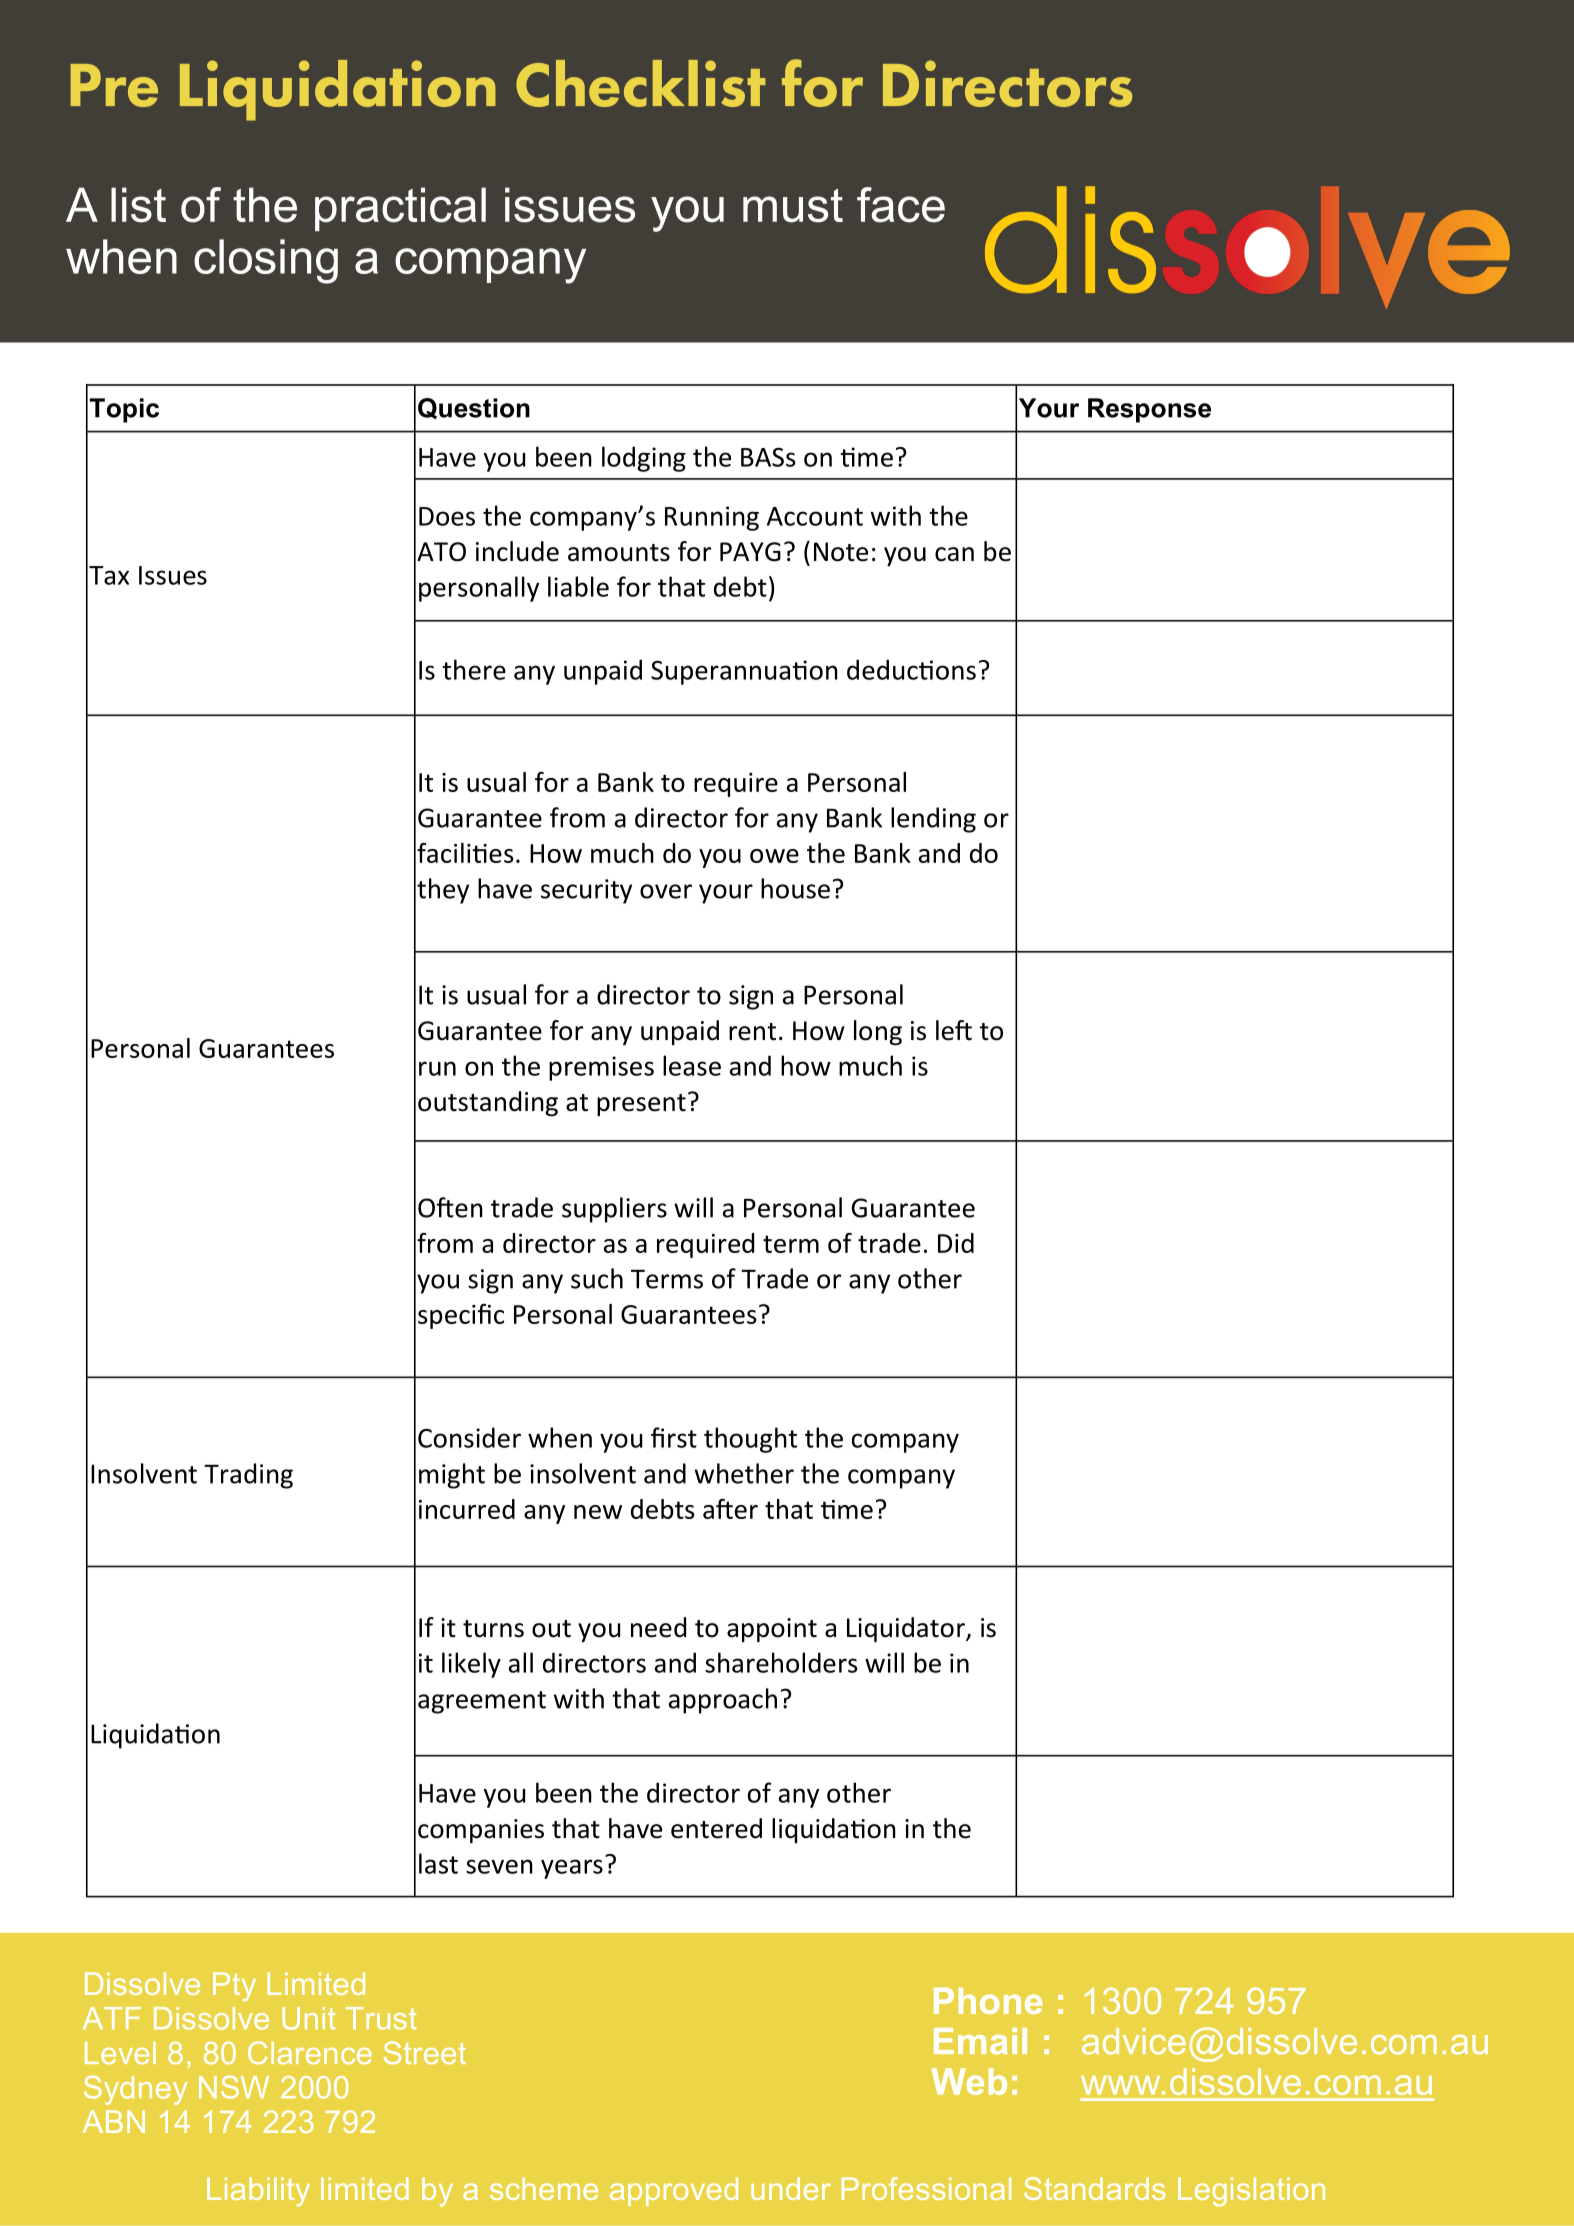 This screenshot has width=1574, height=2226. What do you see at coordinates (234, 2087) in the screenshot?
I see `NSW` at bounding box center [234, 2087].
